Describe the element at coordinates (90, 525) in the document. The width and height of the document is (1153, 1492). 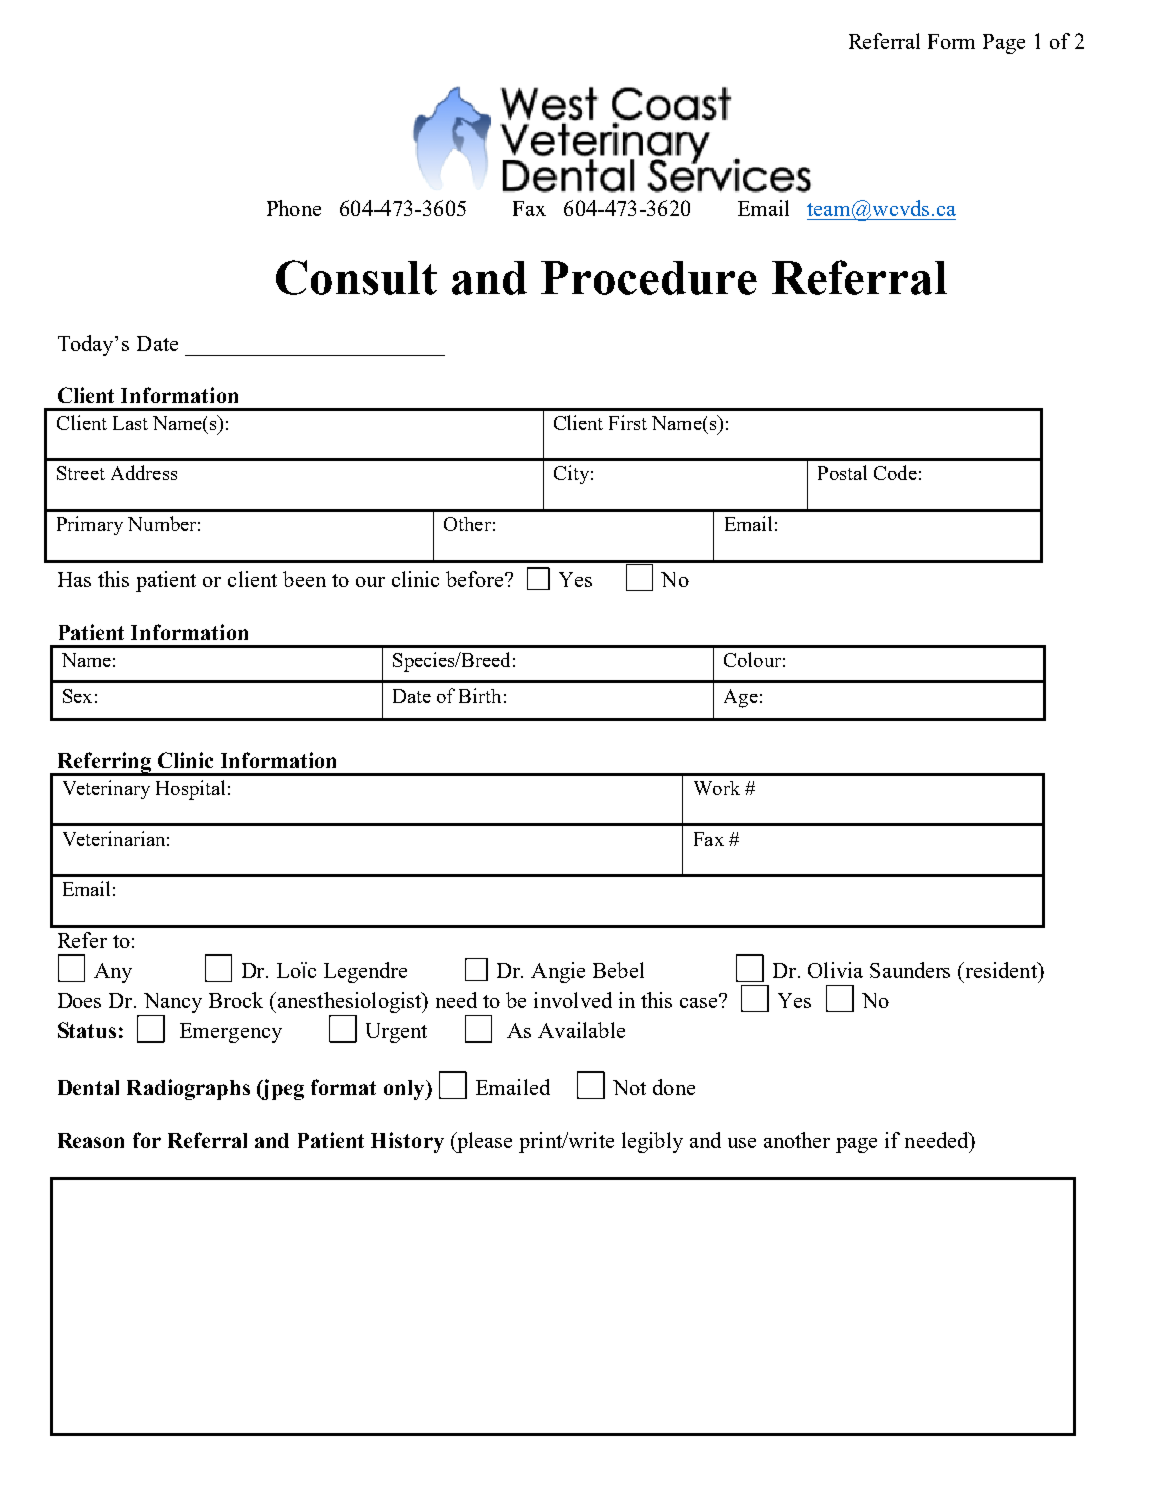
I see `Primary` at that location.
